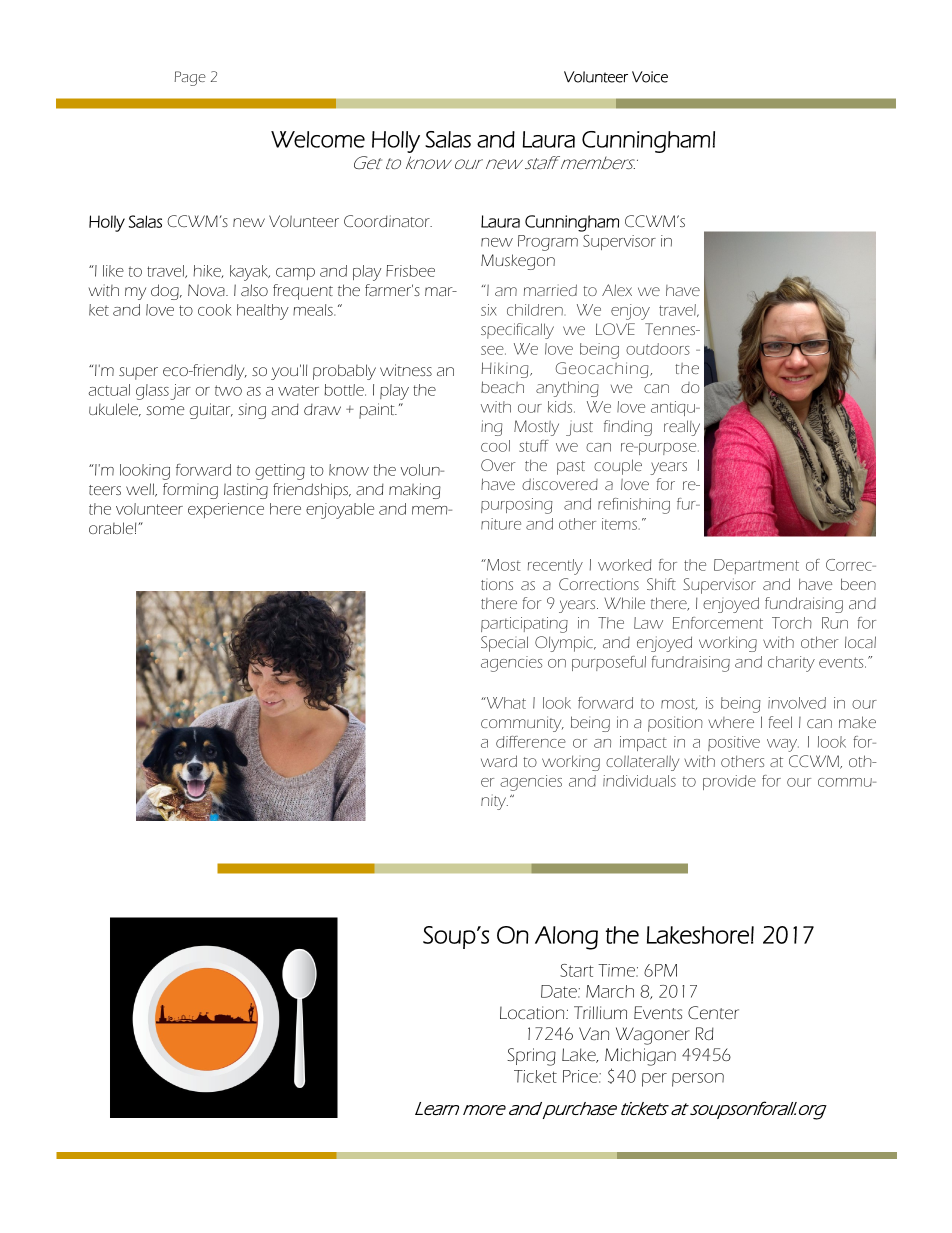 The height and width of the document is (1233, 952). What do you see at coordinates (756, 566) in the document?
I see `Department` at bounding box center [756, 566].
